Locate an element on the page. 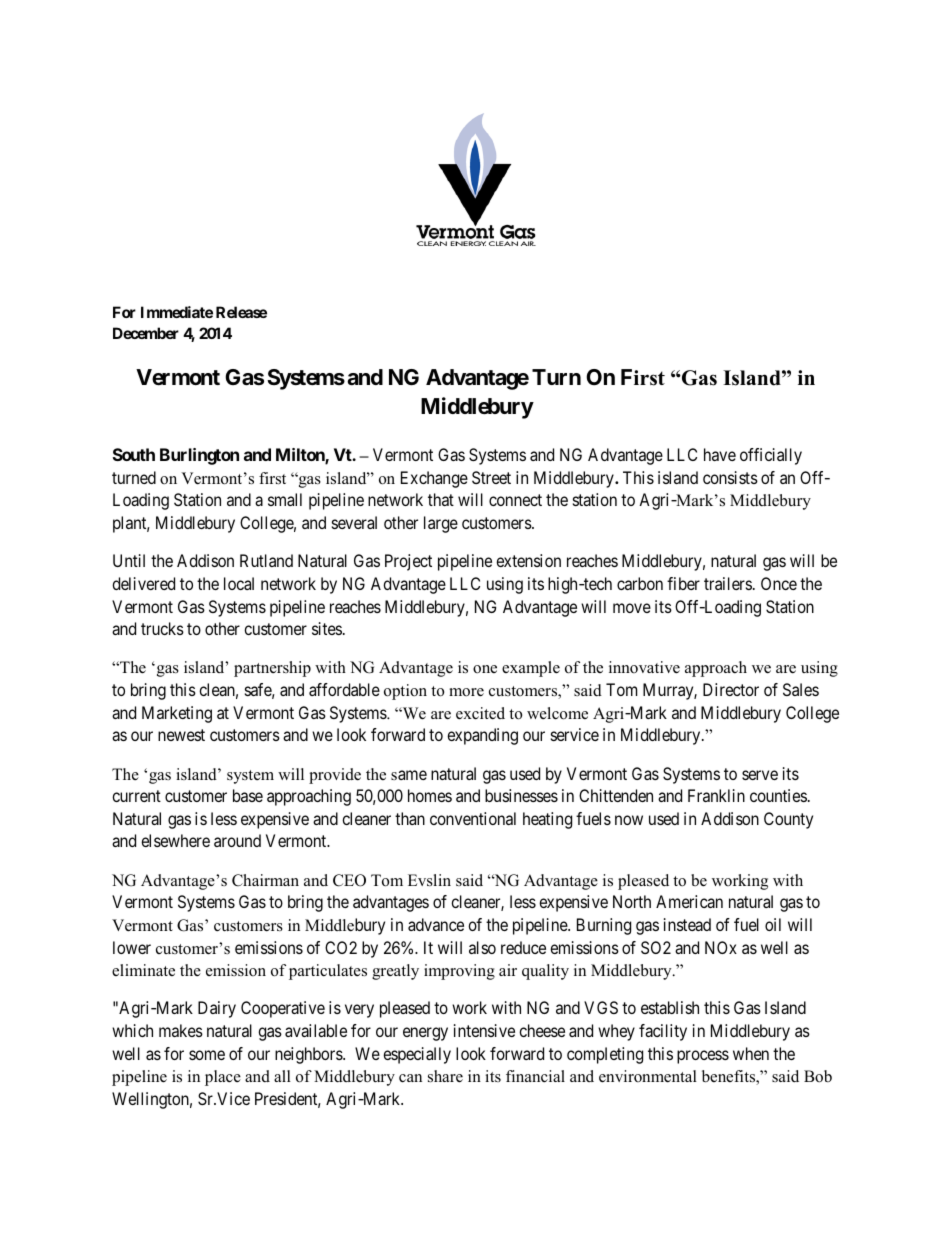 The image size is (952, 1233). some is located at coordinates (207, 1055).
